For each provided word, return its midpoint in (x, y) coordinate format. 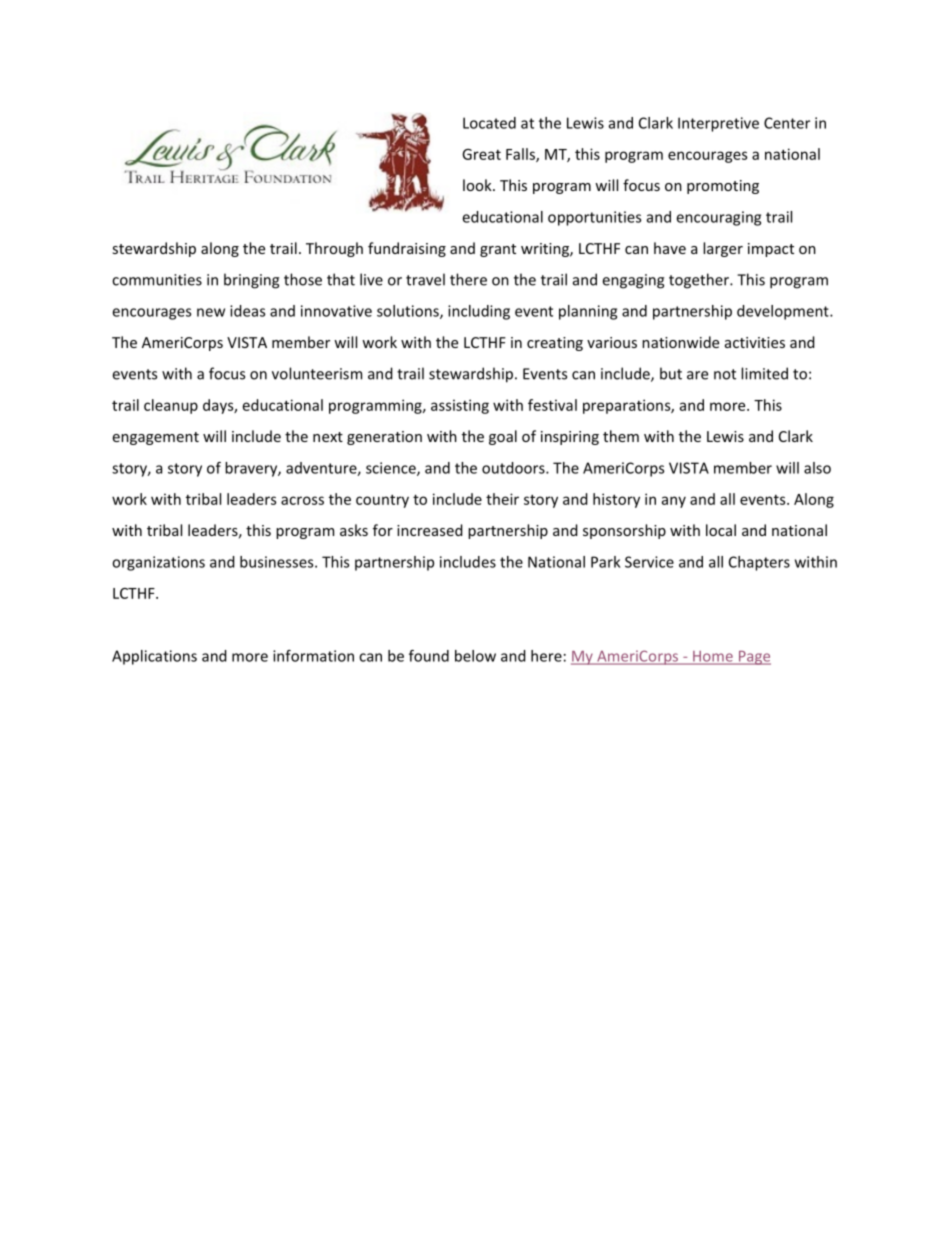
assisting (460, 406)
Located (489, 123)
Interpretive (718, 124)
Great (481, 154)
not (725, 374)
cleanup (171, 406)
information (313, 656)
